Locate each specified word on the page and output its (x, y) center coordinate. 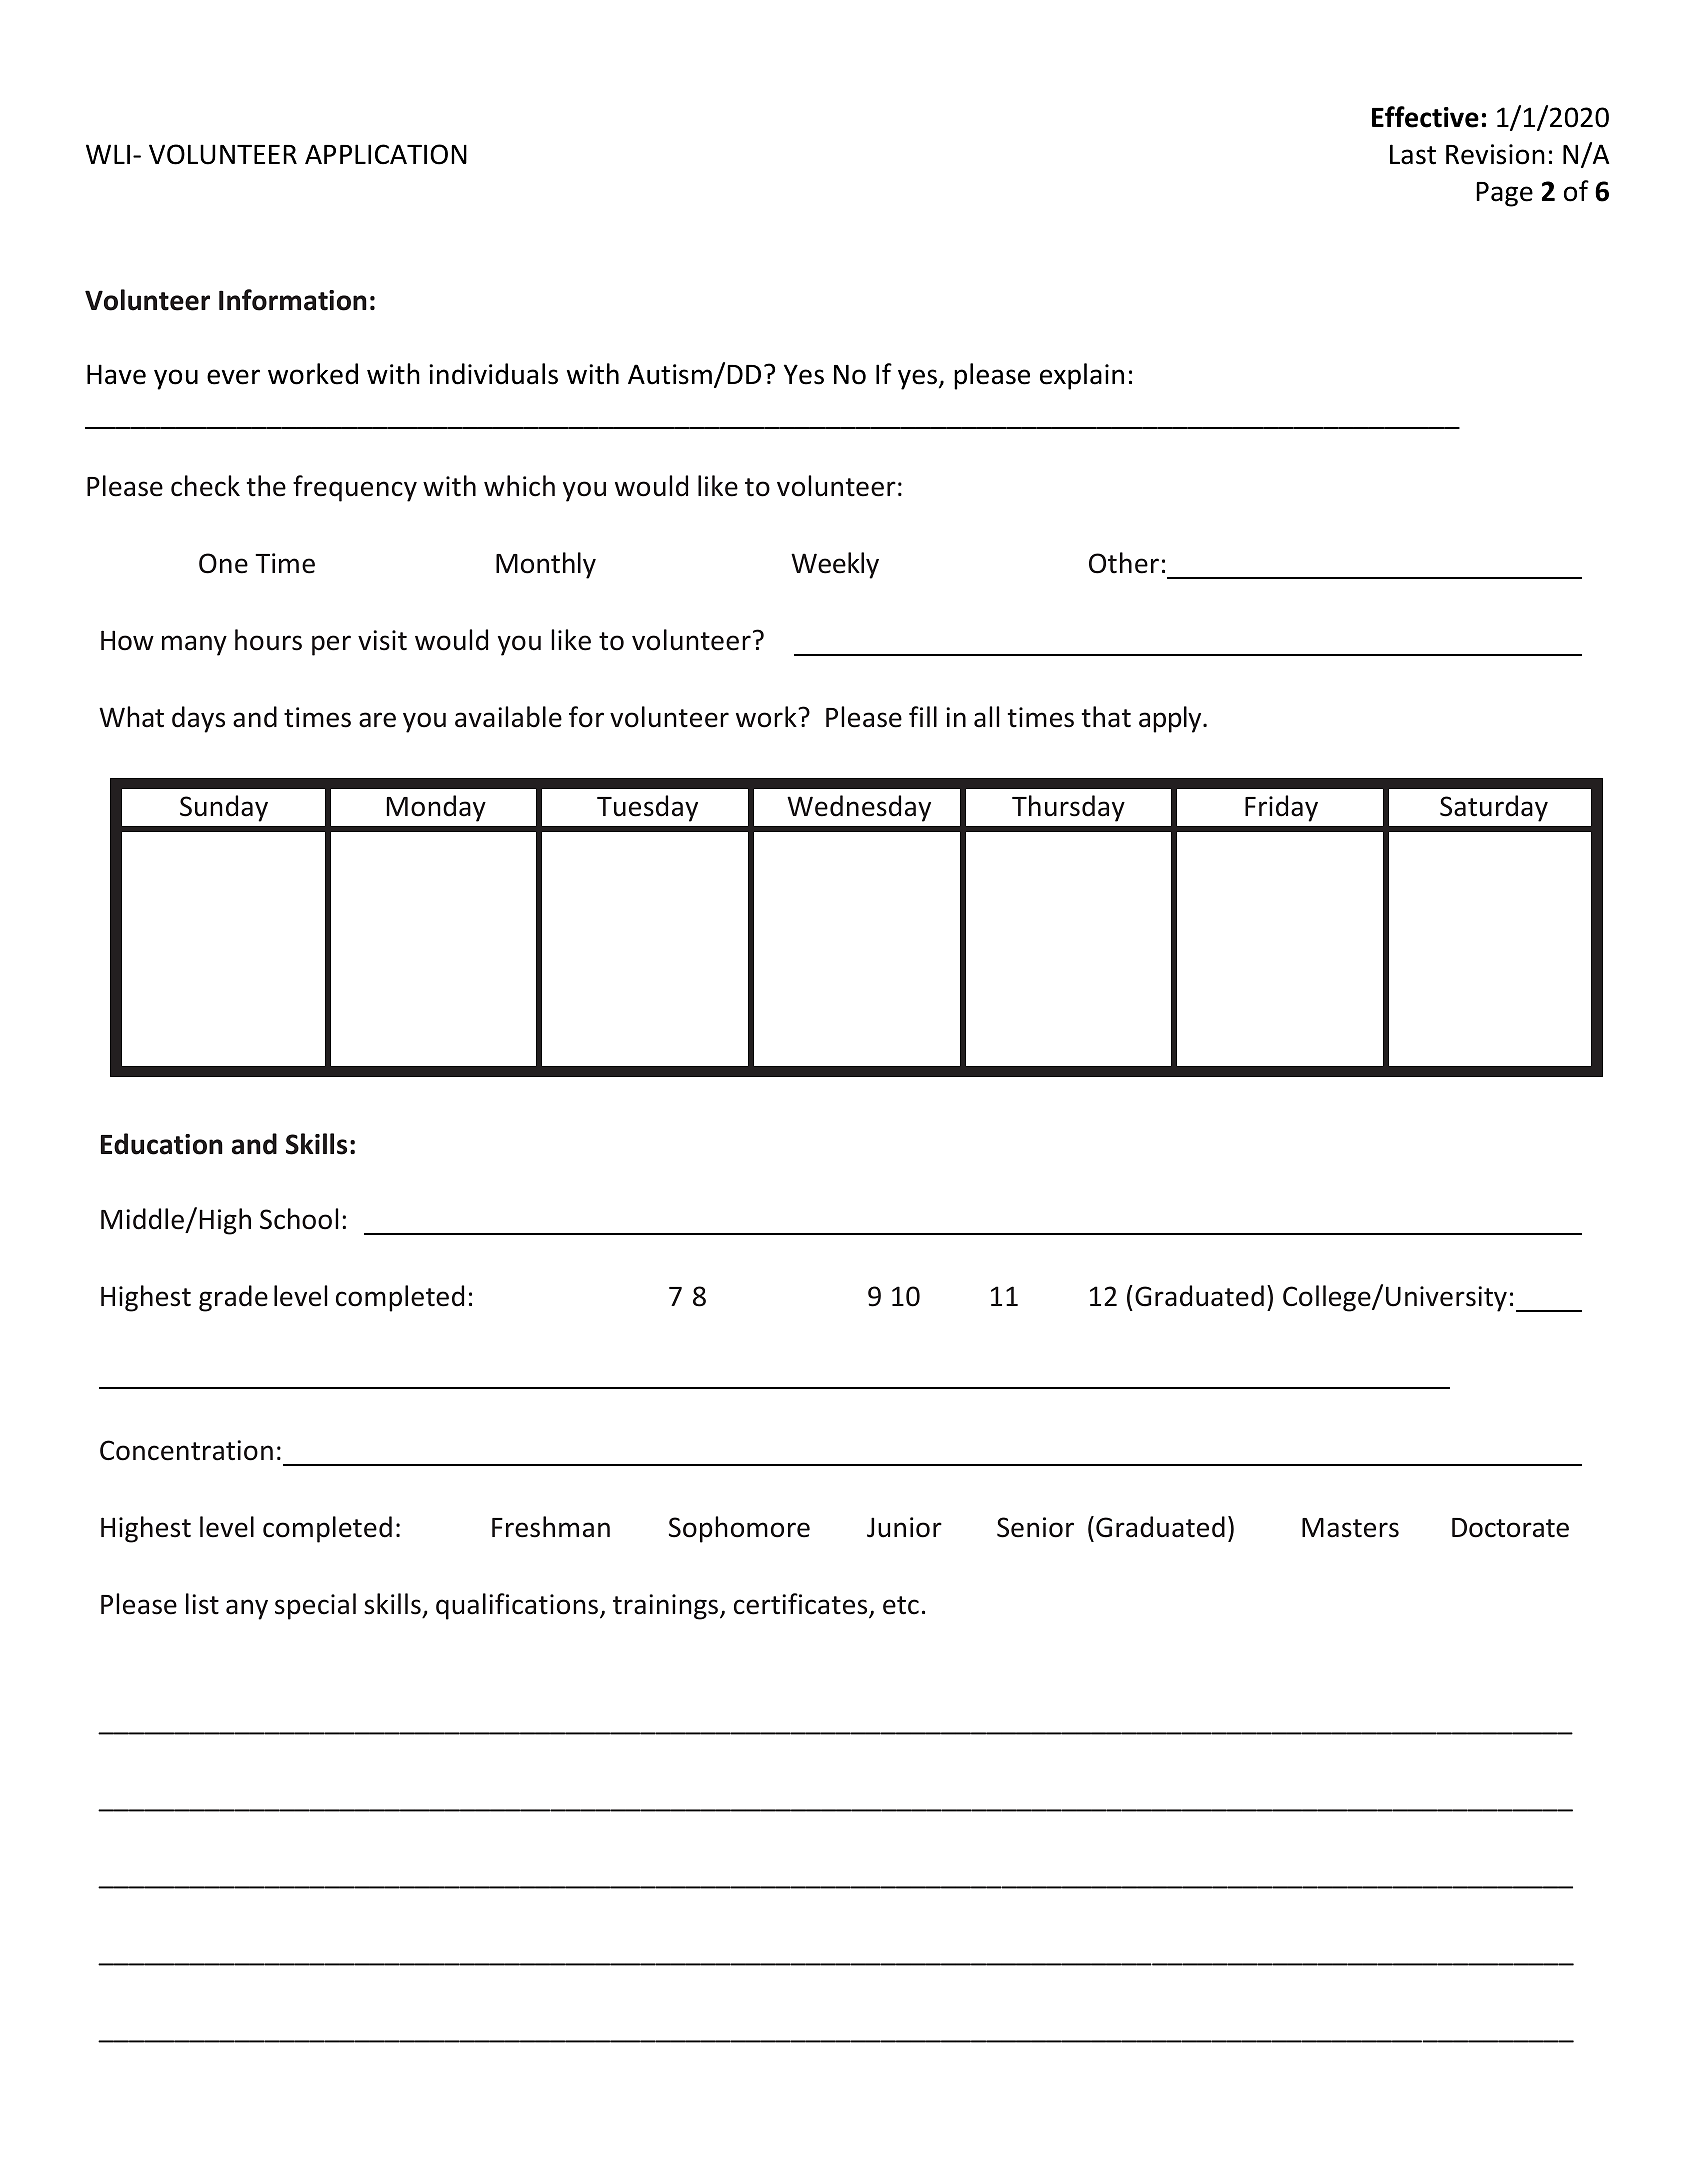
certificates (802, 1605)
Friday (1281, 808)
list (202, 1604)
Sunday (224, 808)
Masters (1350, 1528)
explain (1082, 376)
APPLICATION (386, 154)
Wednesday (859, 808)
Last (1413, 154)
